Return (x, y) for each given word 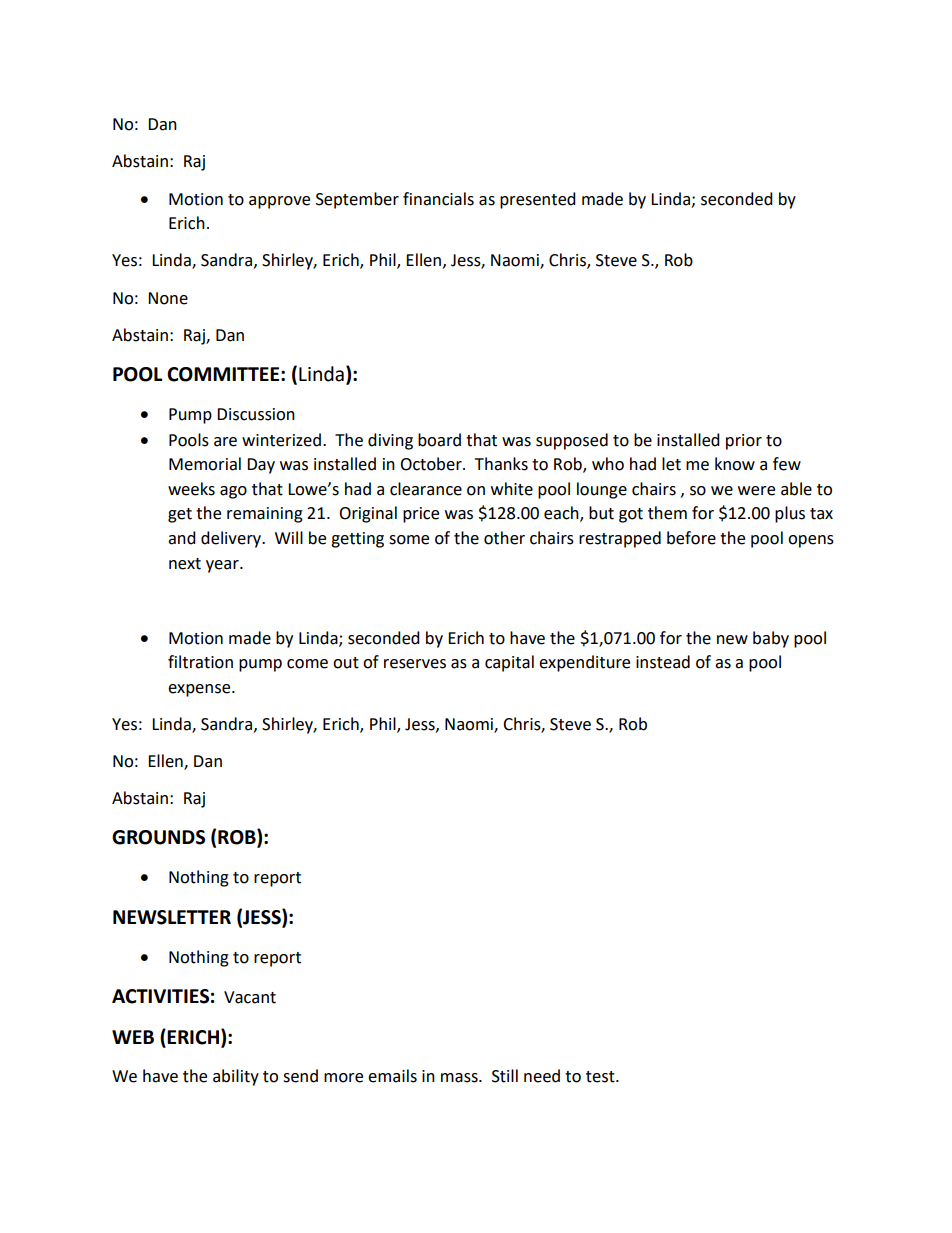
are (225, 442)
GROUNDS (158, 837)
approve (279, 202)
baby (771, 639)
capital (509, 663)
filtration (200, 662)
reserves (415, 664)
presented (538, 200)
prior (744, 442)
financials (438, 199)
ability (236, 1077)
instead (663, 662)
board (439, 440)
